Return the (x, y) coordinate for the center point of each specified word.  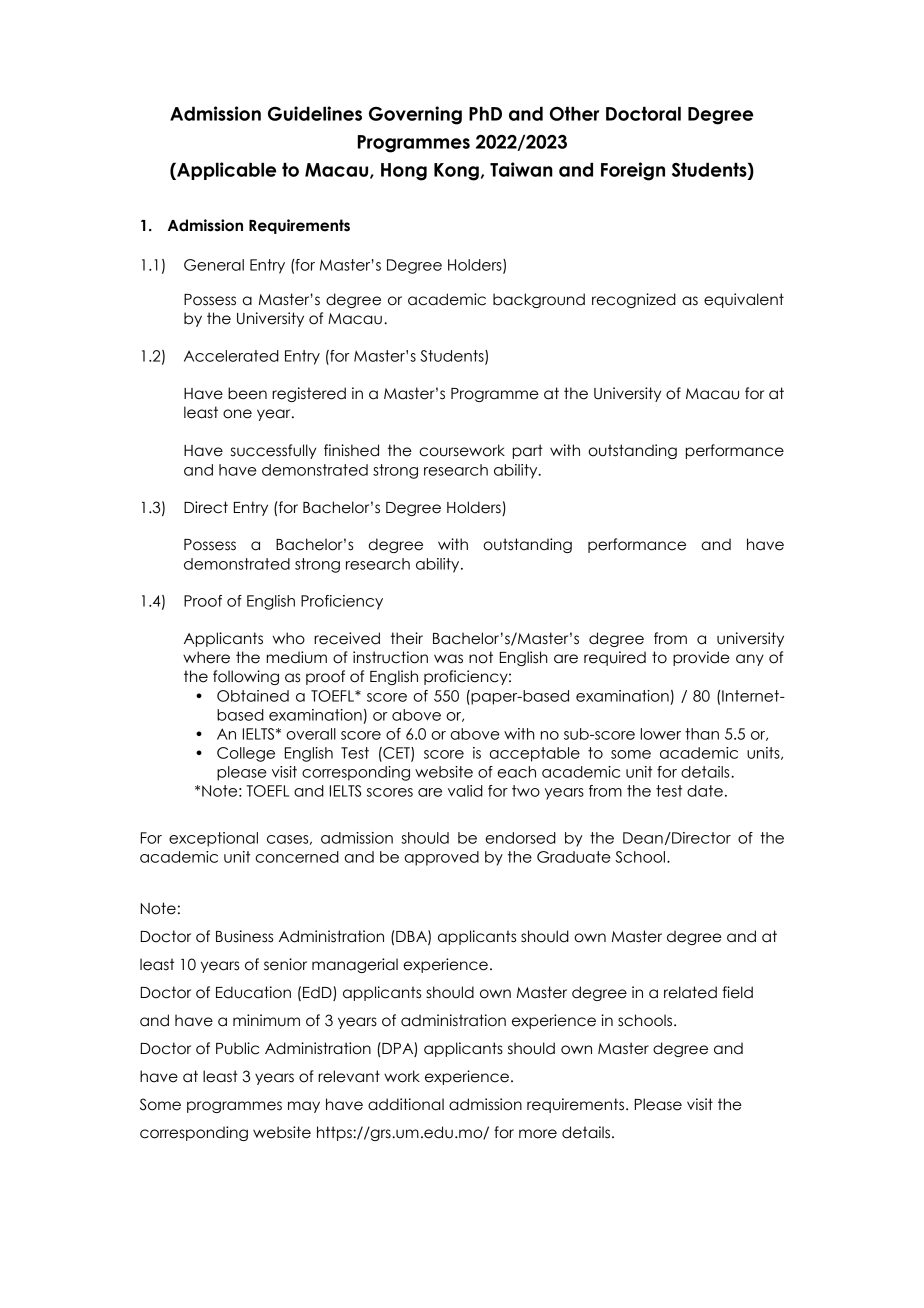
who (289, 638)
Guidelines (315, 113)
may (304, 1107)
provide (701, 658)
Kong (456, 172)
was (448, 659)
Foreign (633, 171)
